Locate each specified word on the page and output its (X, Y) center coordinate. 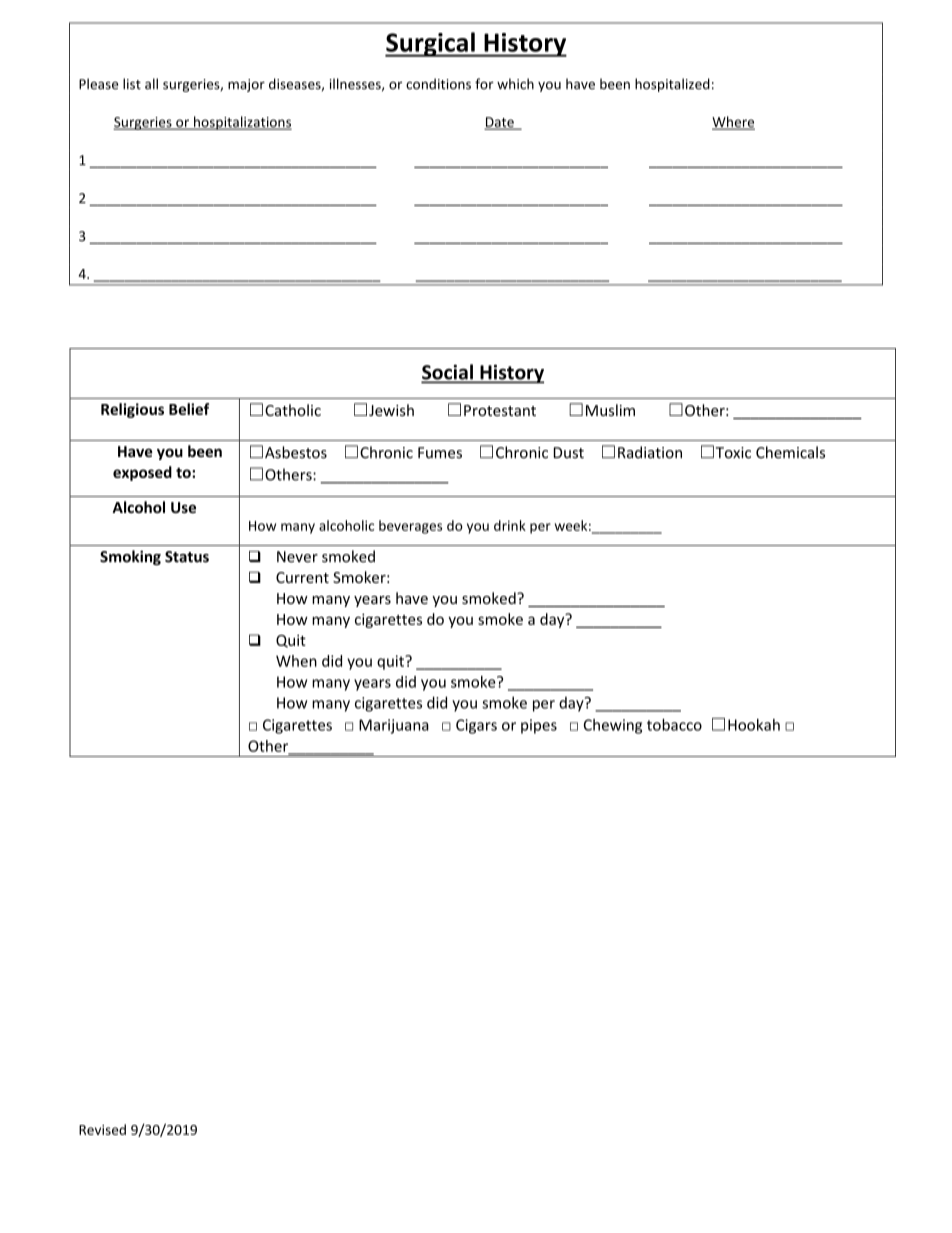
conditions (438, 84)
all (151, 84)
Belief (189, 409)
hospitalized (672, 85)
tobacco (674, 725)
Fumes (440, 453)
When (296, 661)
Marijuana (394, 726)
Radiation (650, 452)
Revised (102, 1129)
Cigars (476, 726)
